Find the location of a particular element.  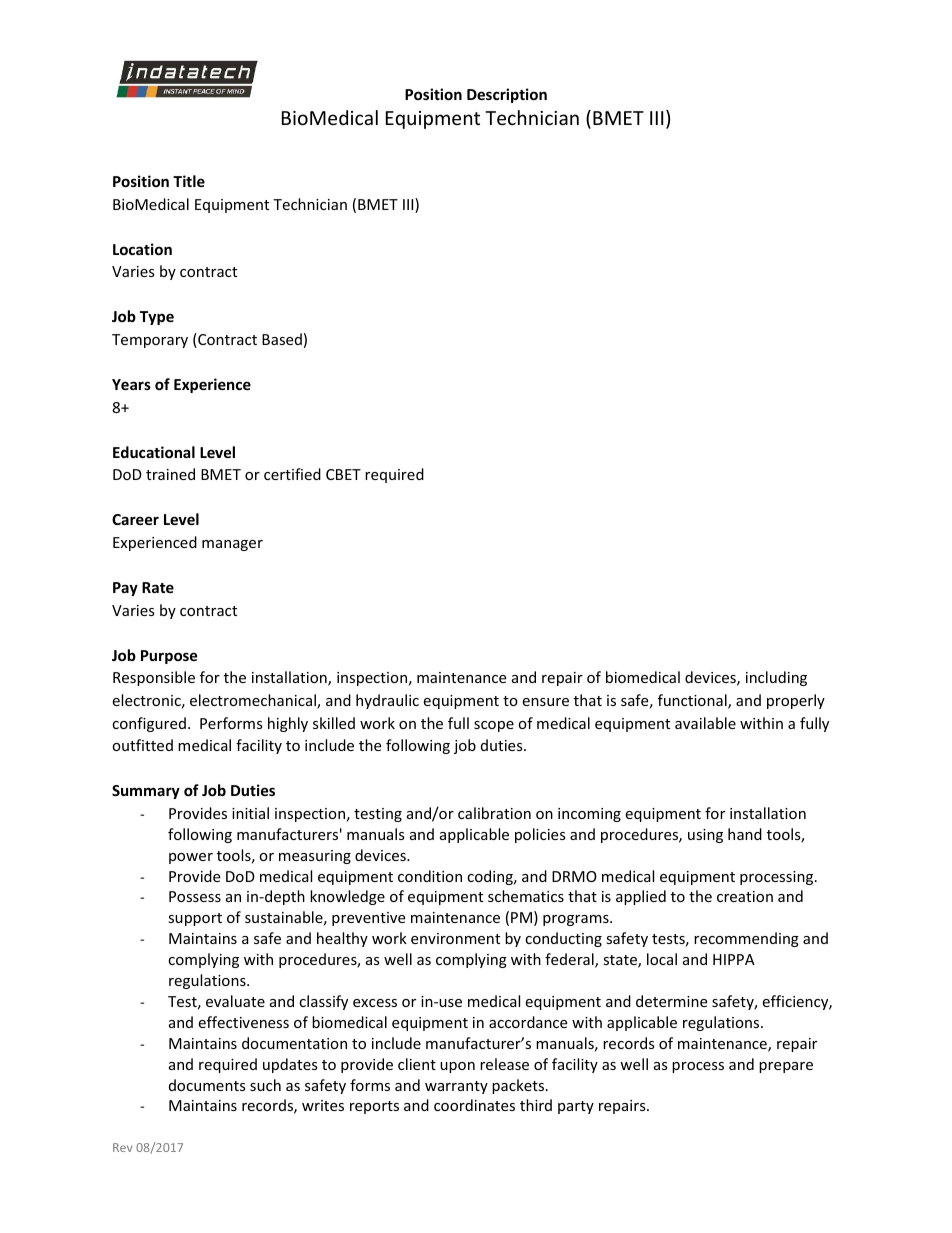

prepare is located at coordinates (786, 1067).
